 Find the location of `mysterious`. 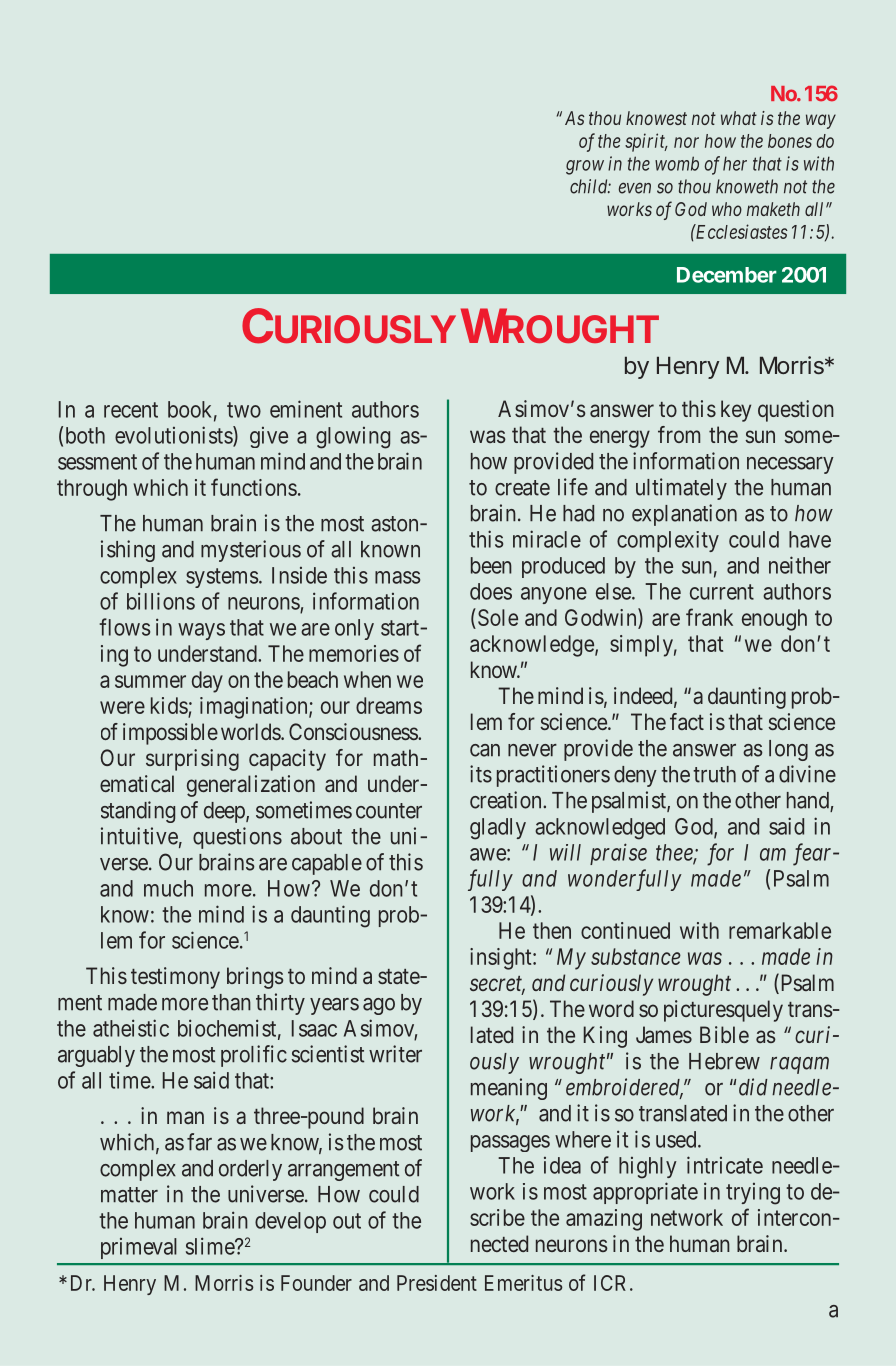

mysterious is located at coordinates (251, 551).
